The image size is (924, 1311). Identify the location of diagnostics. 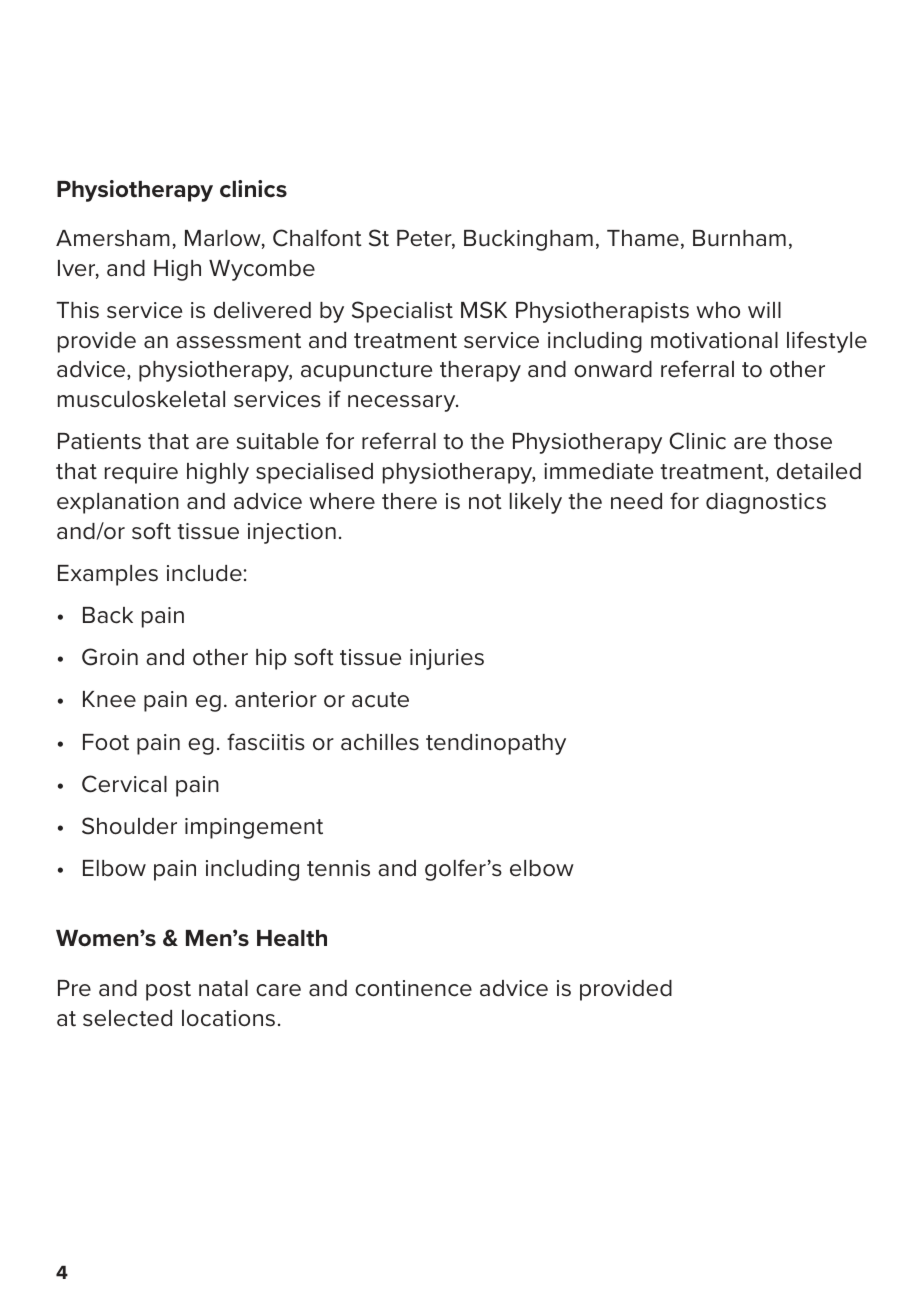
(766, 503).
